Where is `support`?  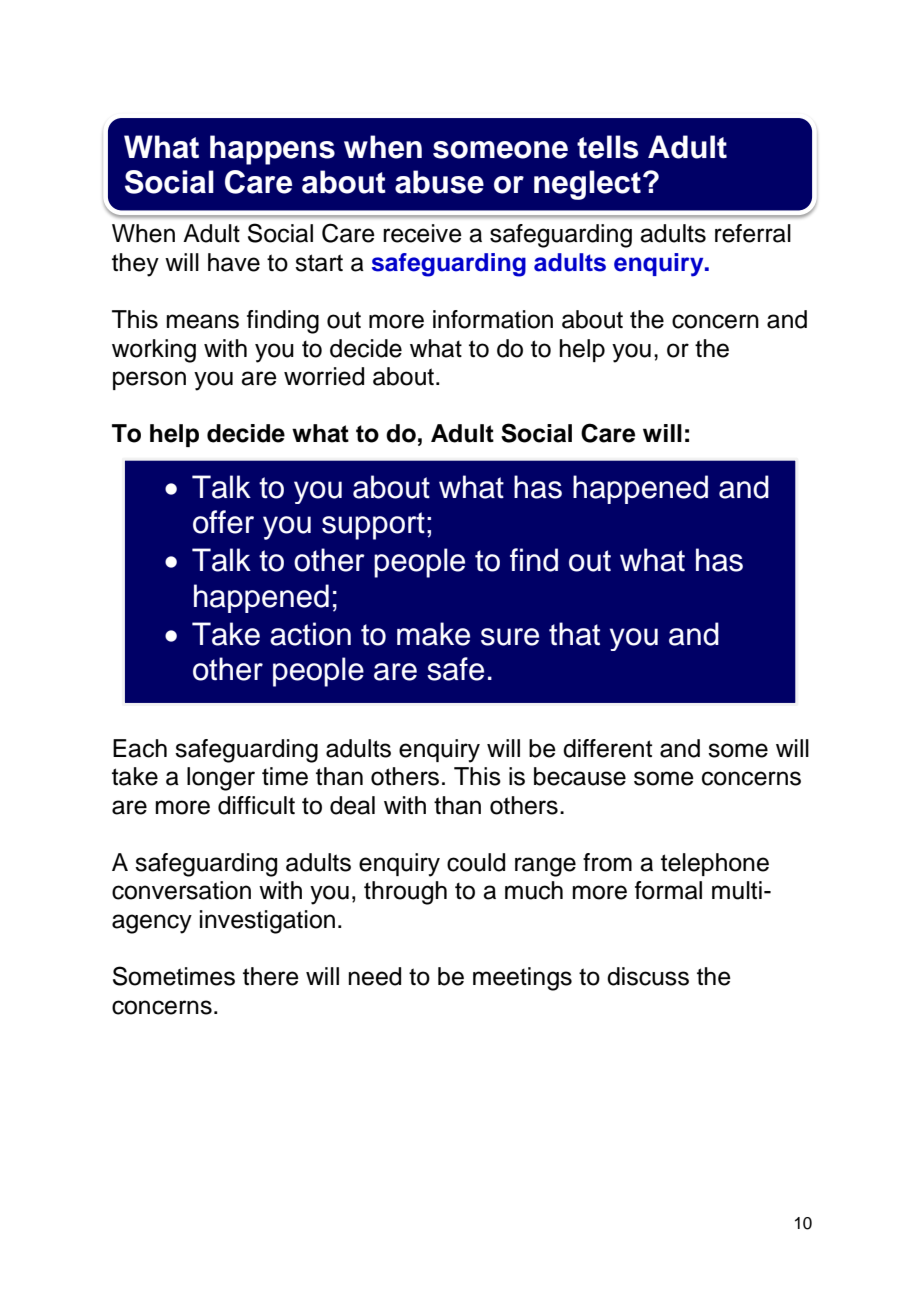 support is located at coordinates (373, 526).
